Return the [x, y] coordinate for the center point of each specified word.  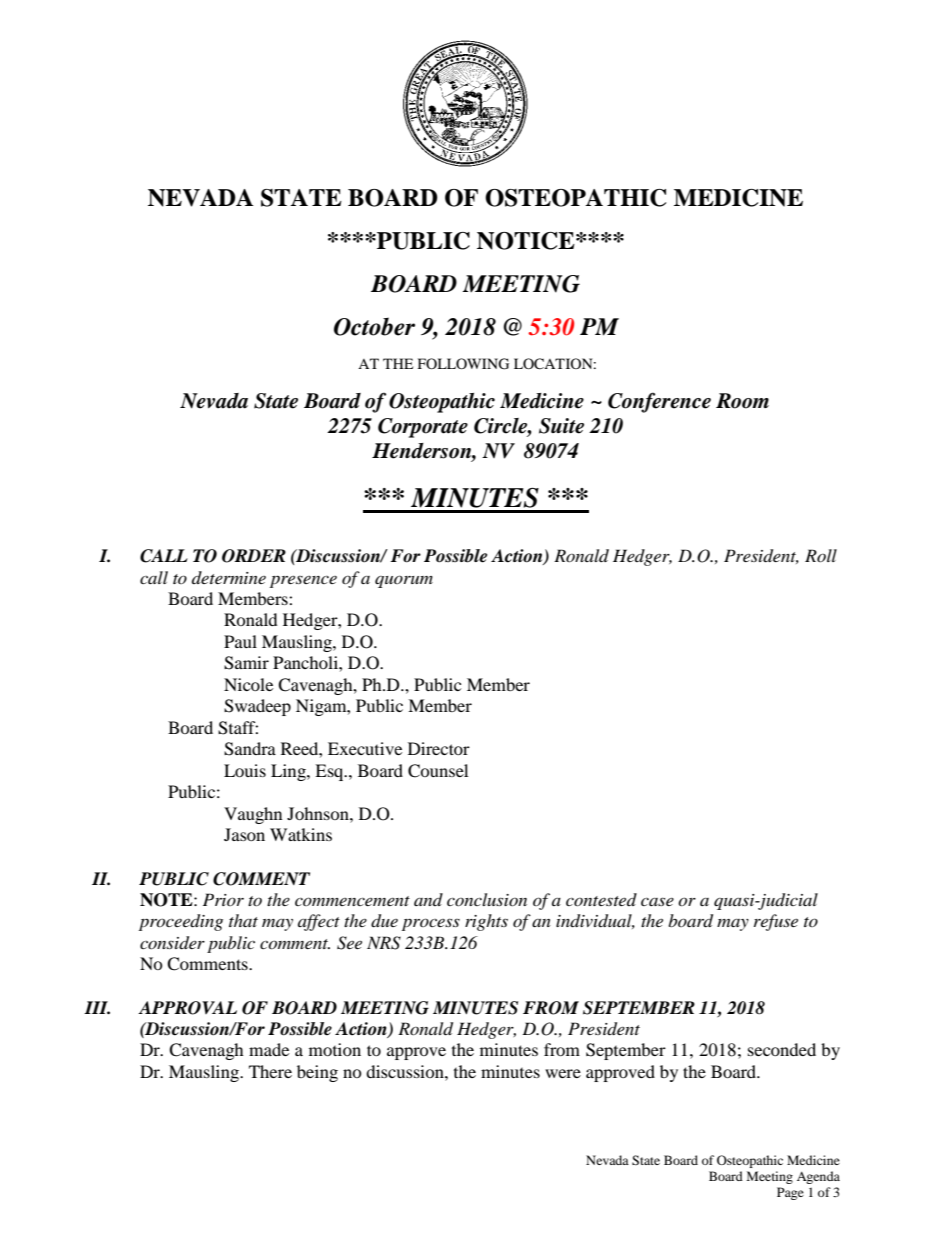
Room [742, 401]
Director [439, 748]
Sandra [250, 749]
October [374, 326]
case [657, 901]
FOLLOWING [463, 364]
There [270, 1071]
